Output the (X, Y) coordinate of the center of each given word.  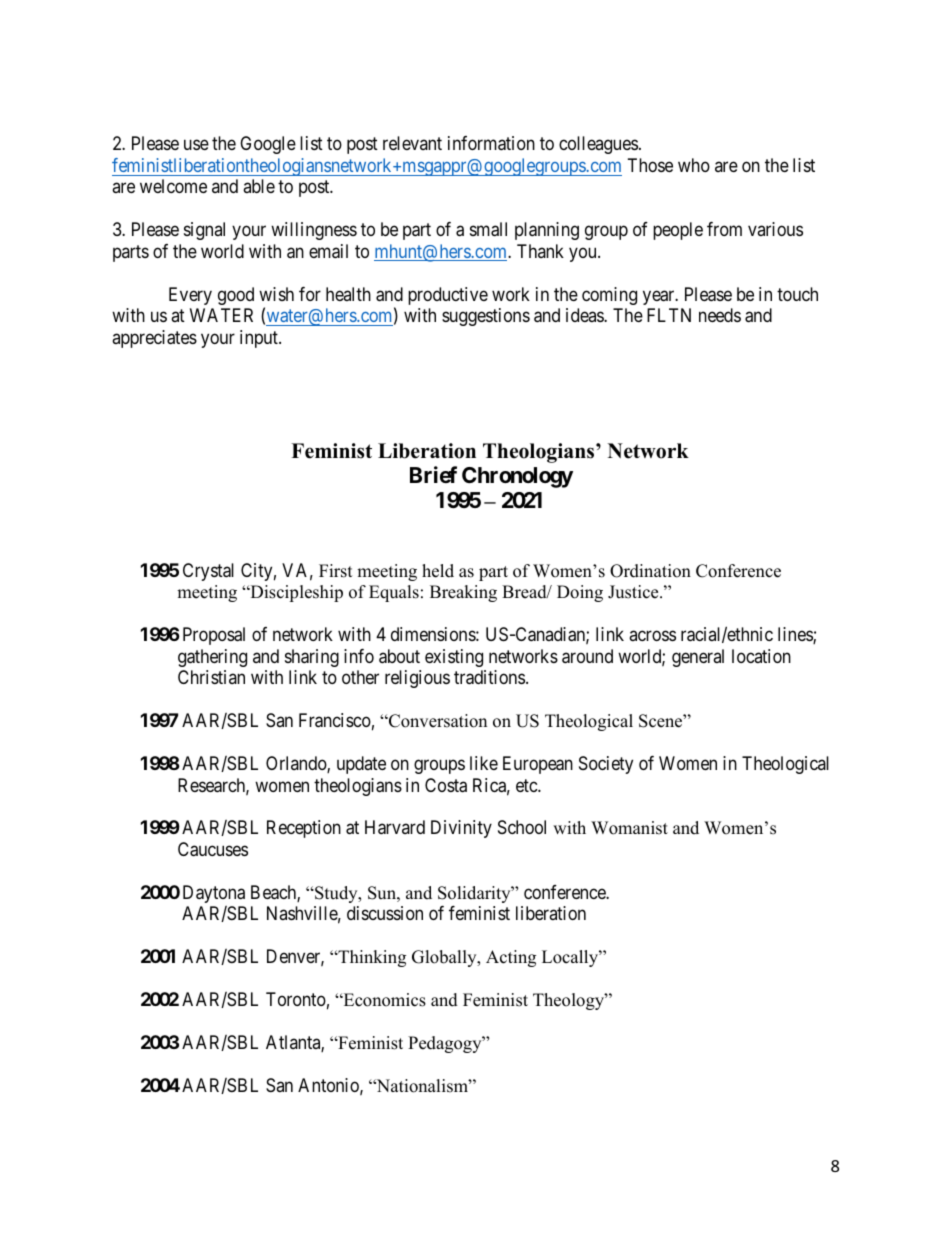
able (259, 186)
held (438, 571)
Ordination (650, 571)
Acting (511, 958)
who (694, 165)
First (336, 571)
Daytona (214, 894)
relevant (412, 143)
